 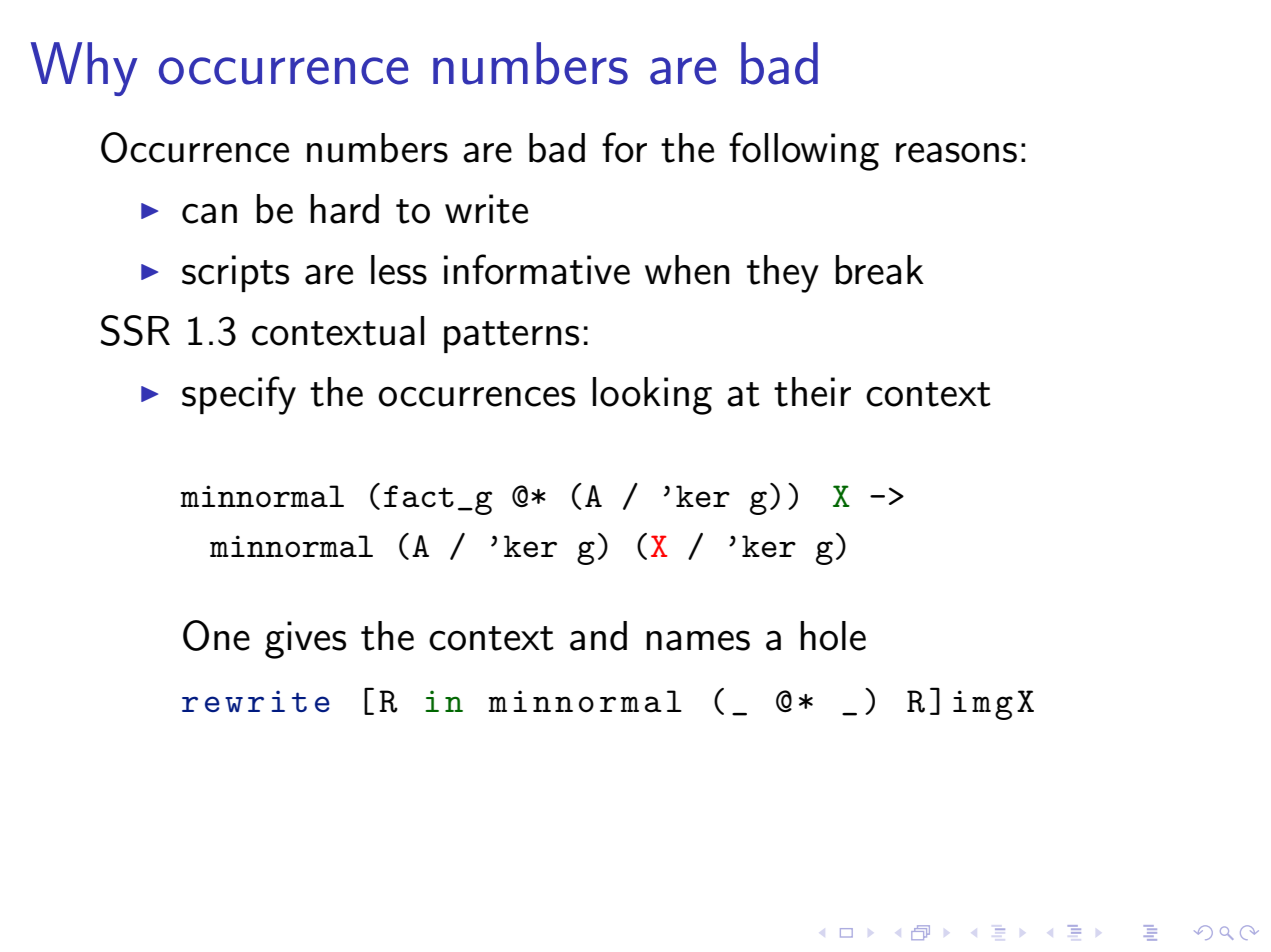 What do you see at coordinates (833, 636) in the page?
I see `hole` at bounding box center [833, 636].
